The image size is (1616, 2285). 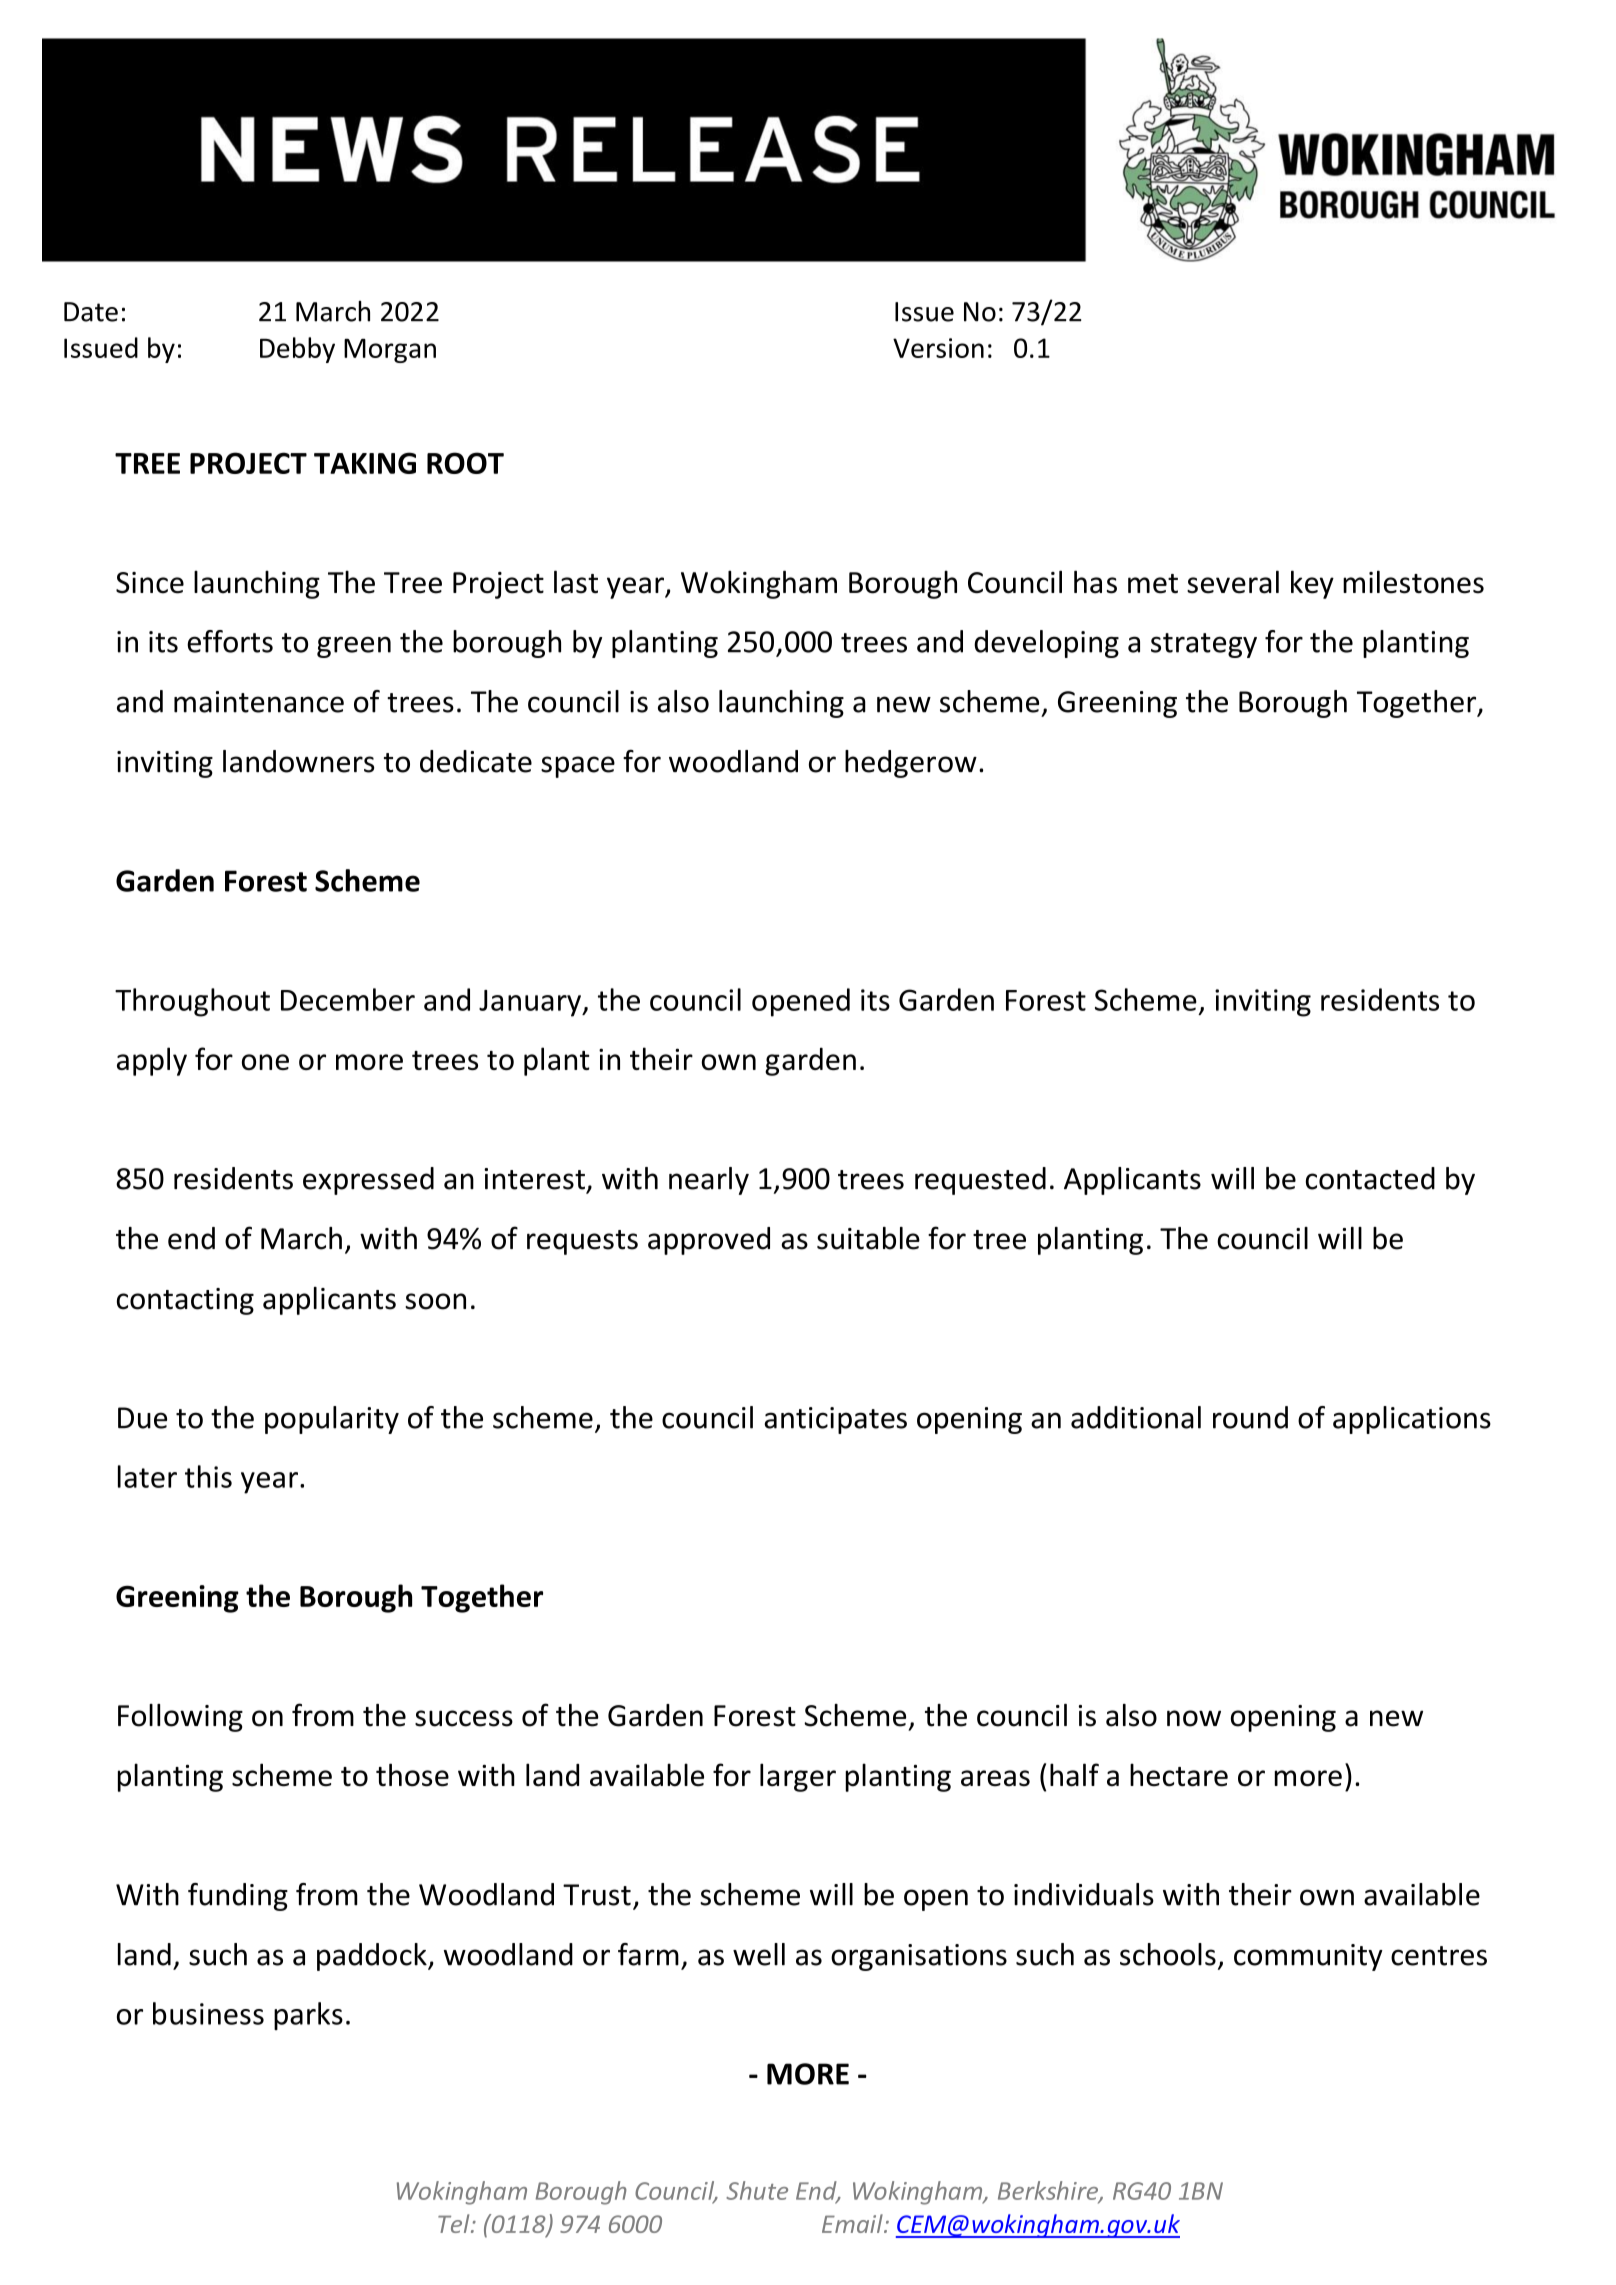 What do you see at coordinates (455, 2223) in the screenshot?
I see `Tel` at bounding box center [455, 2223].
